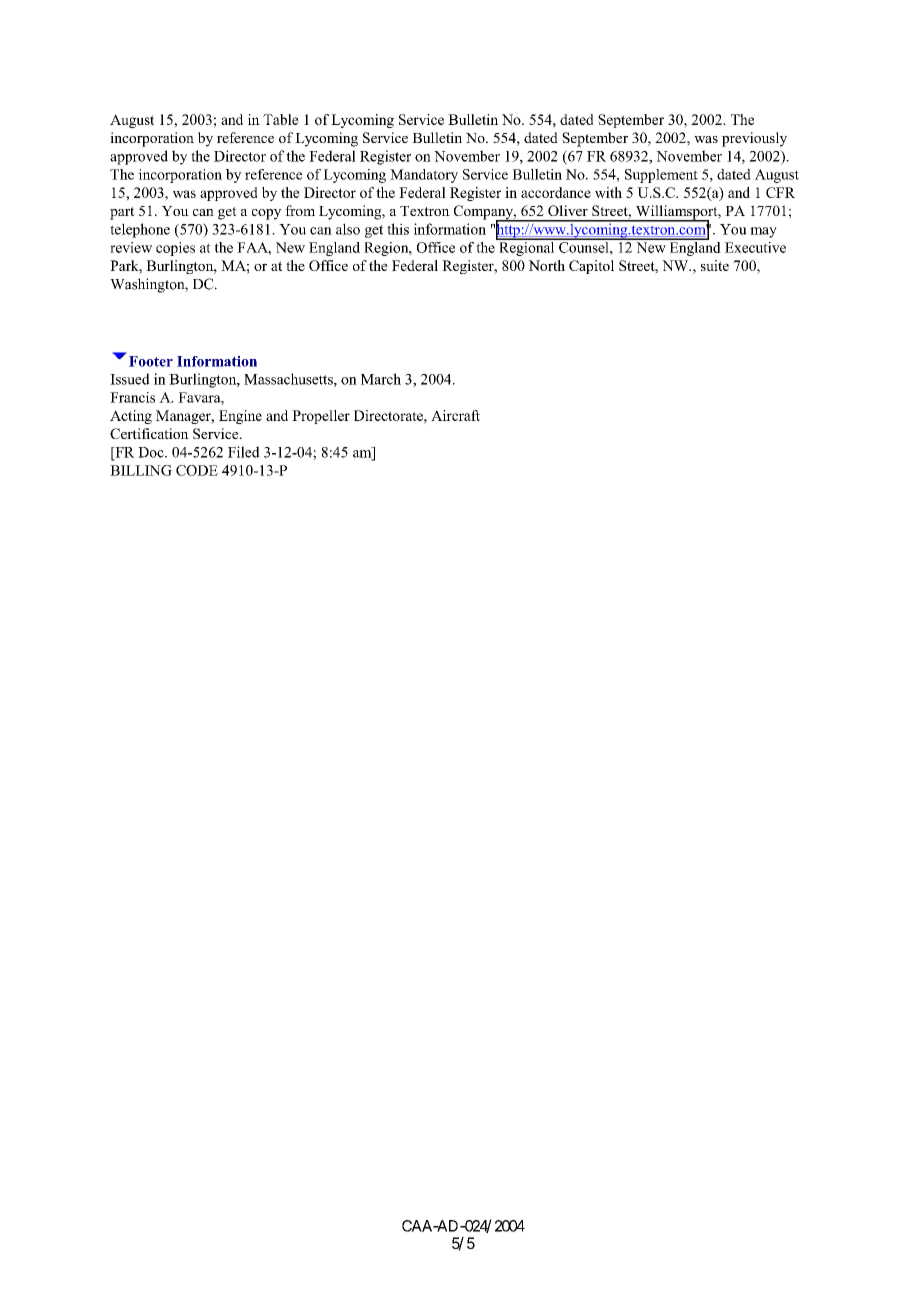  Describe the element at coordinates (546, 265) in the document. I see `North` at that location.
